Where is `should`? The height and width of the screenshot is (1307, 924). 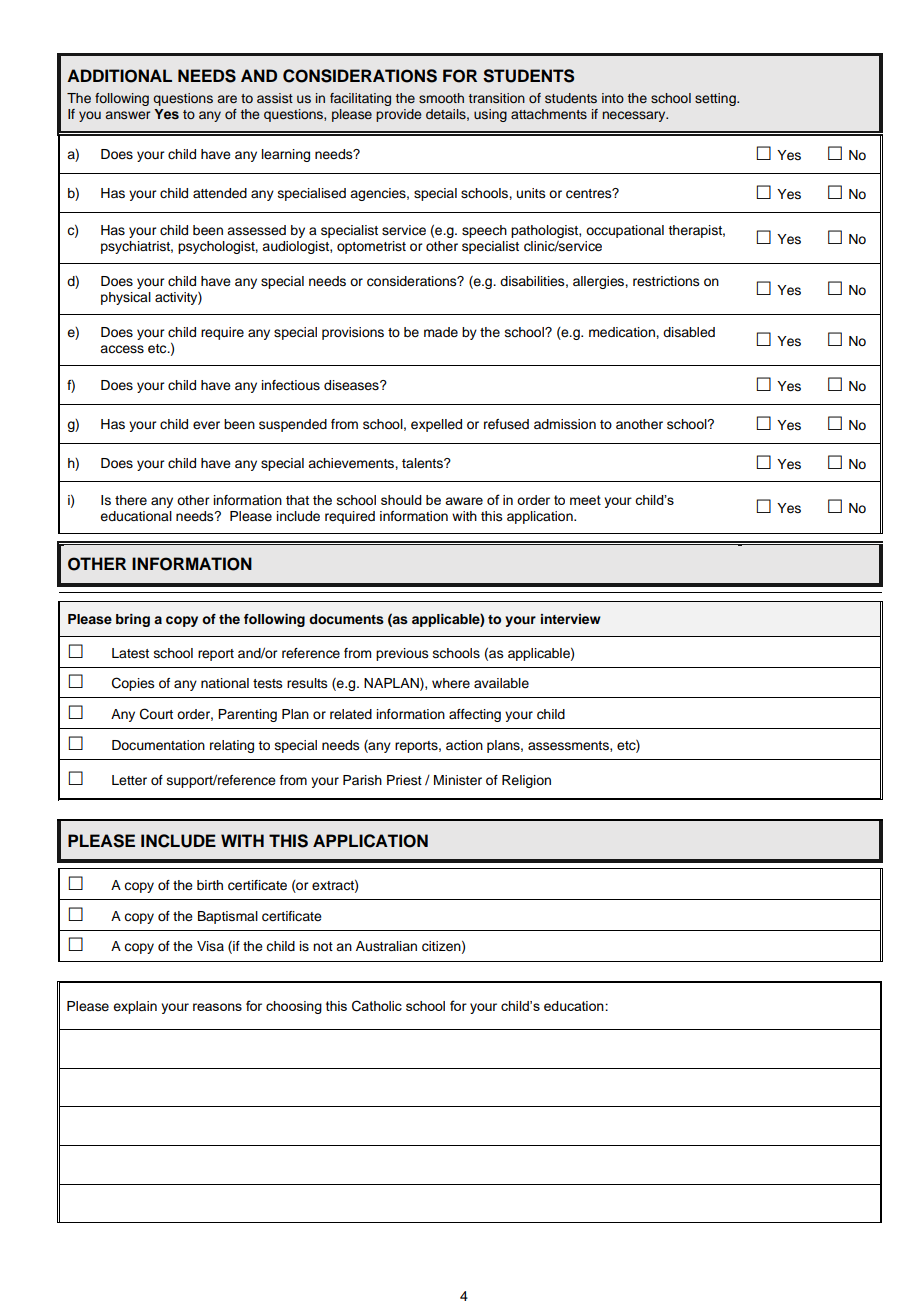
should is located at coordinates (401, 500).
